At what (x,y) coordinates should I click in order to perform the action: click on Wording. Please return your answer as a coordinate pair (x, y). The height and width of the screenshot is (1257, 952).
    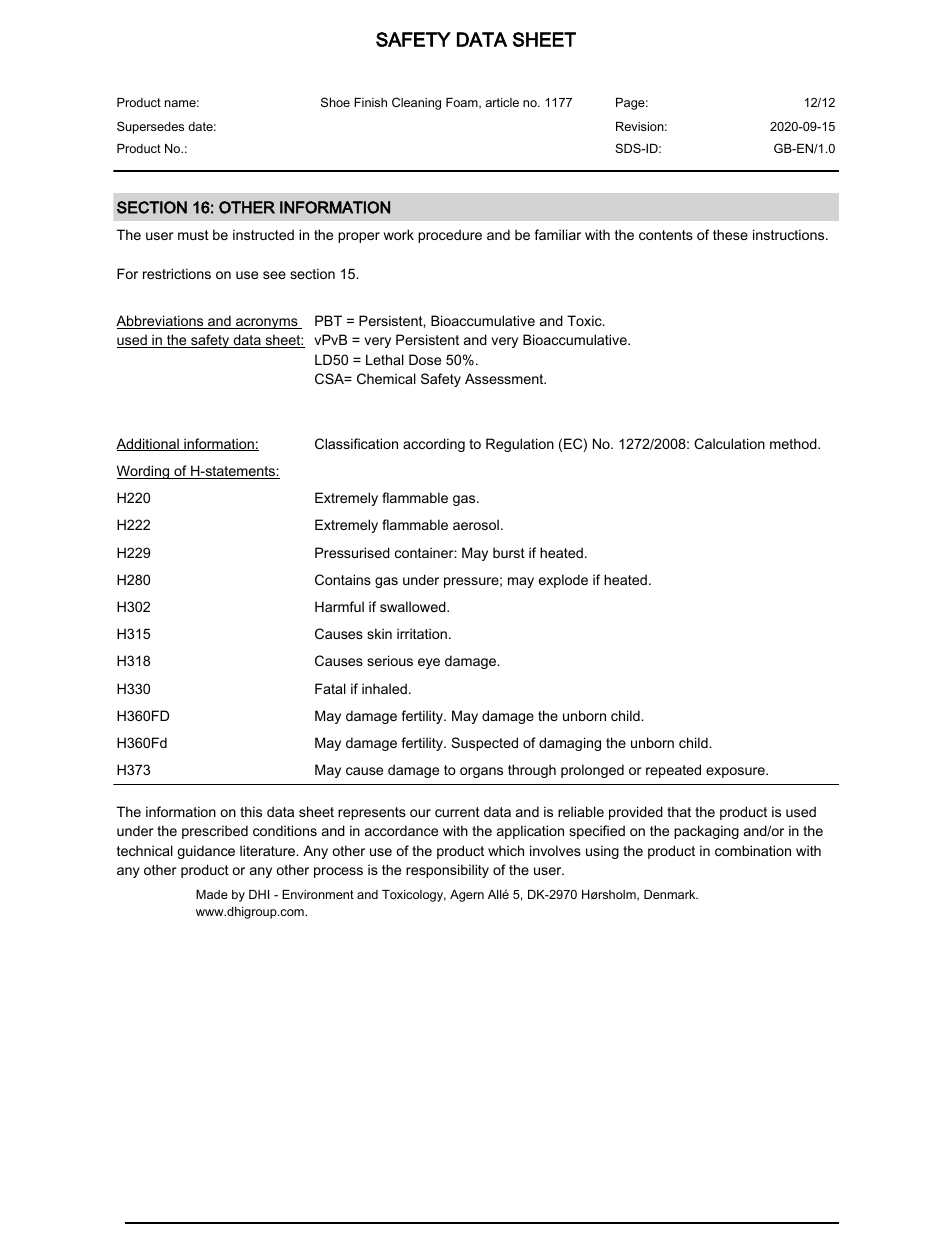
    Looking at the image, I should click on (144, 472).
